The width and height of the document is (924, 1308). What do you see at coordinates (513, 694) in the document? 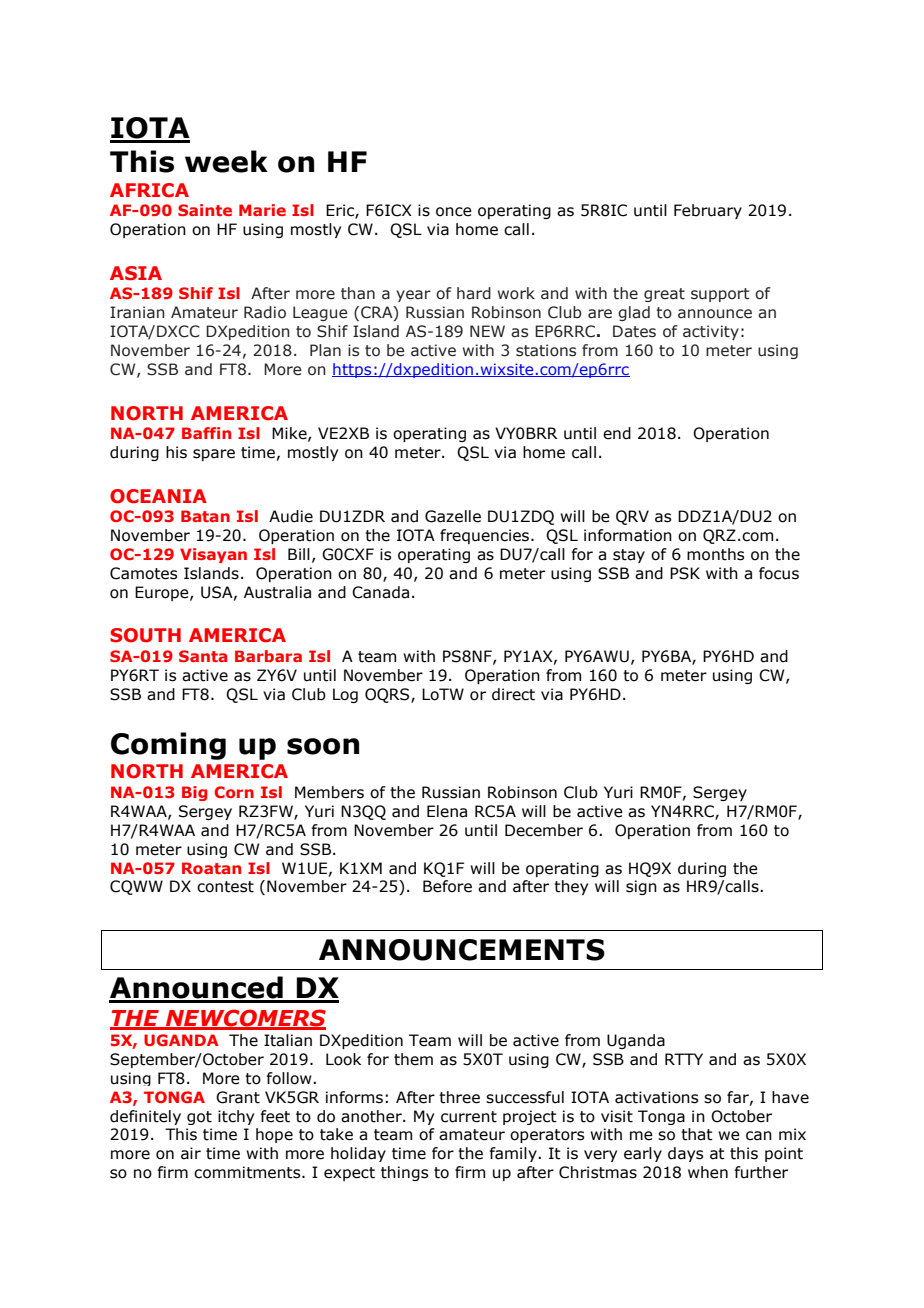
I see `direct` at bounding box center [513, 694].
